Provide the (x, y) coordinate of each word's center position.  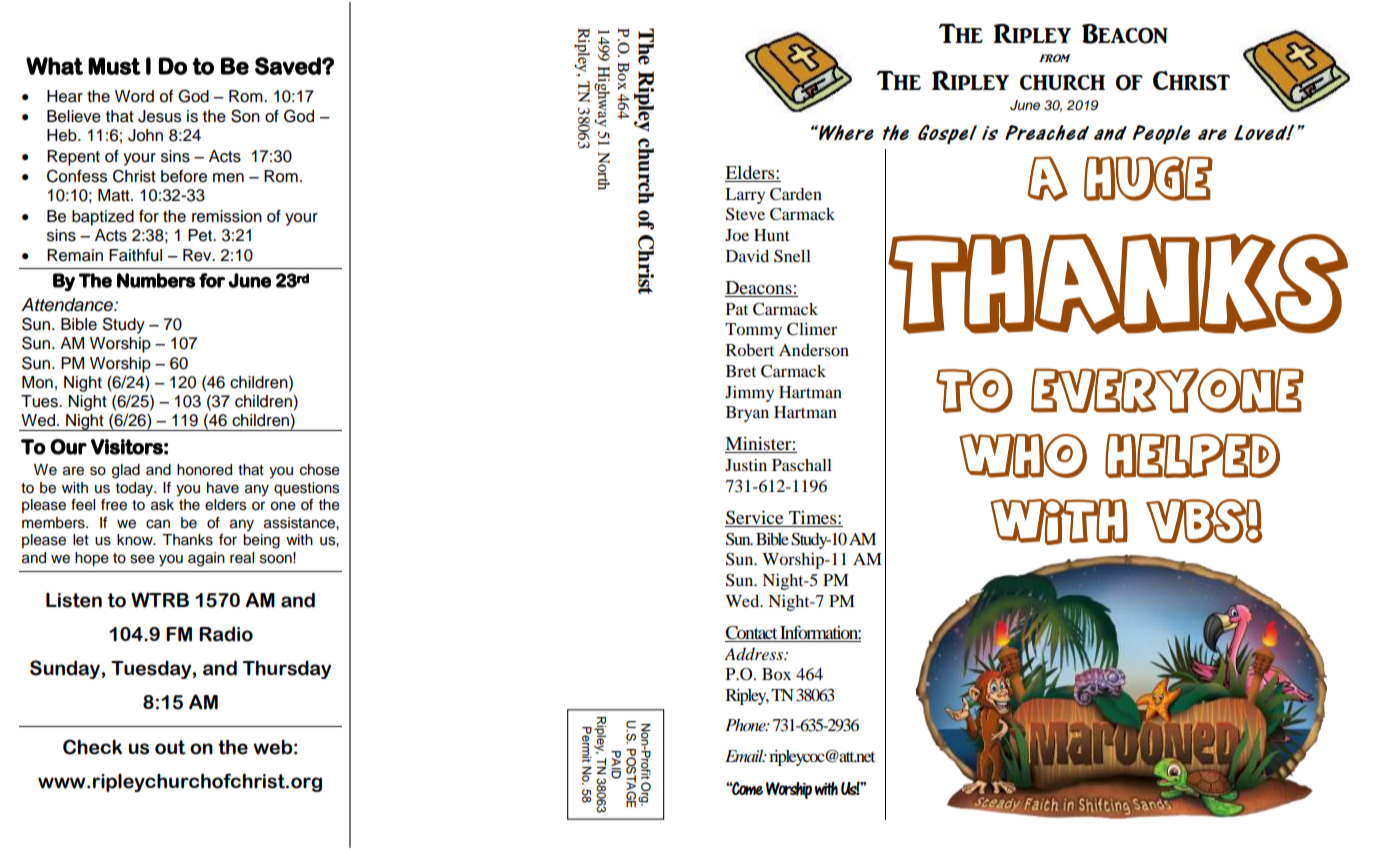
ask (162, 505)
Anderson (814, 350)
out (170, 747)
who (1023, 456)
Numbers (156, 280)
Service (754, 517)
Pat (737, 309)
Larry (745, 196)
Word (134, 96)
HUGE (1148, 178)
